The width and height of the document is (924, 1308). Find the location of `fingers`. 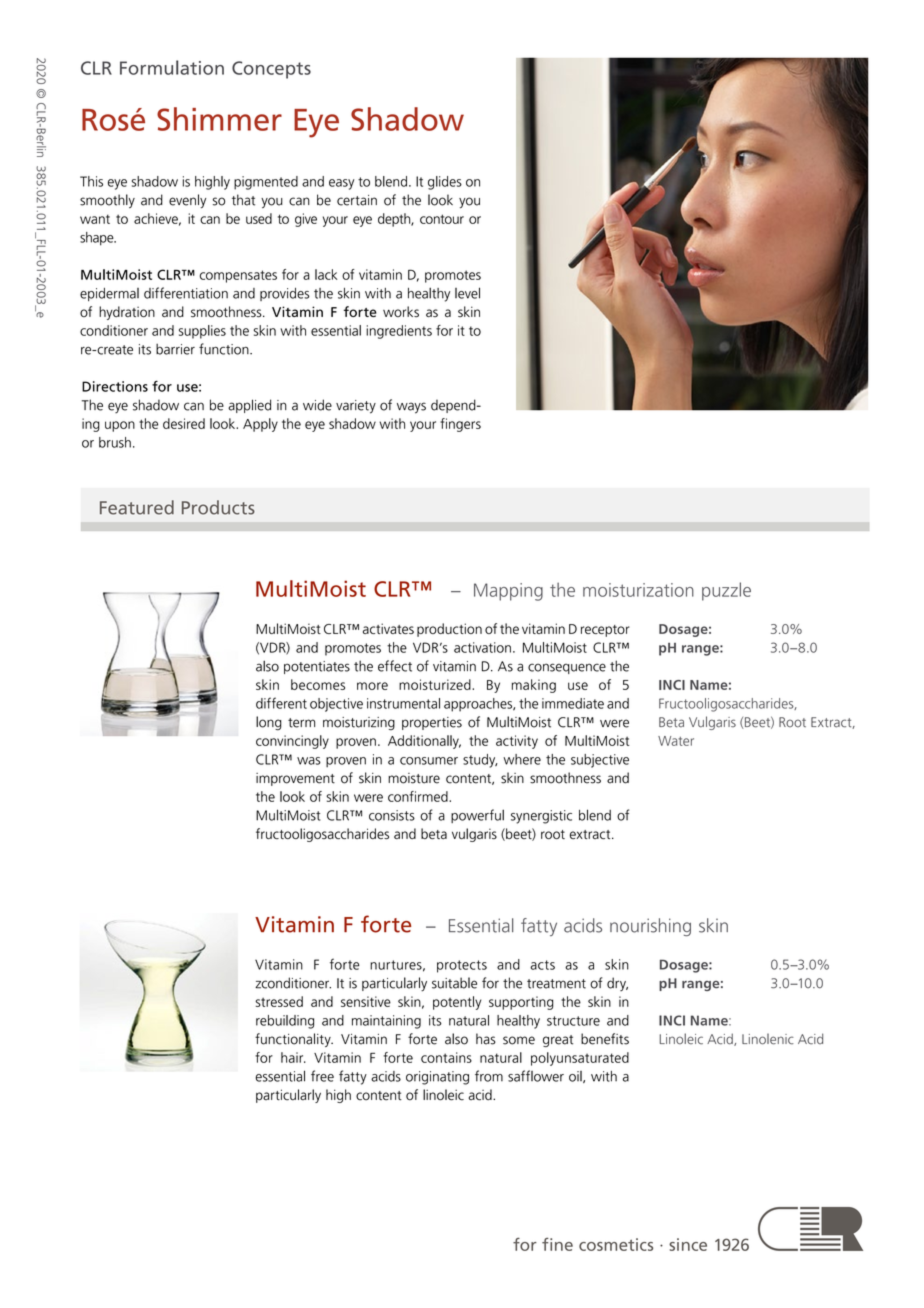

fingers is located at coordinates (460, 425).
